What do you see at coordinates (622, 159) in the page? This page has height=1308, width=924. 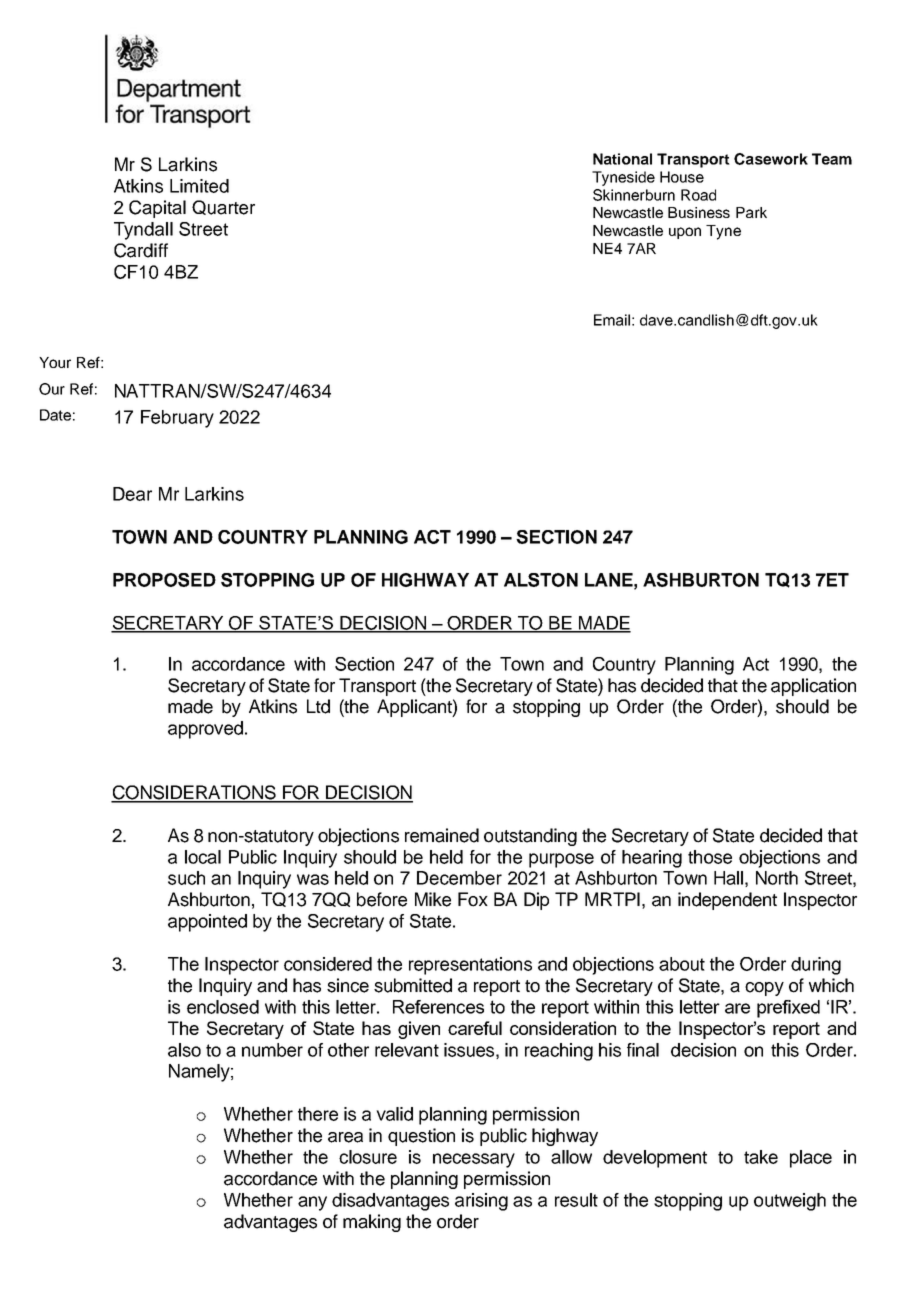 I see `National` at bounding box center [622, 159].
